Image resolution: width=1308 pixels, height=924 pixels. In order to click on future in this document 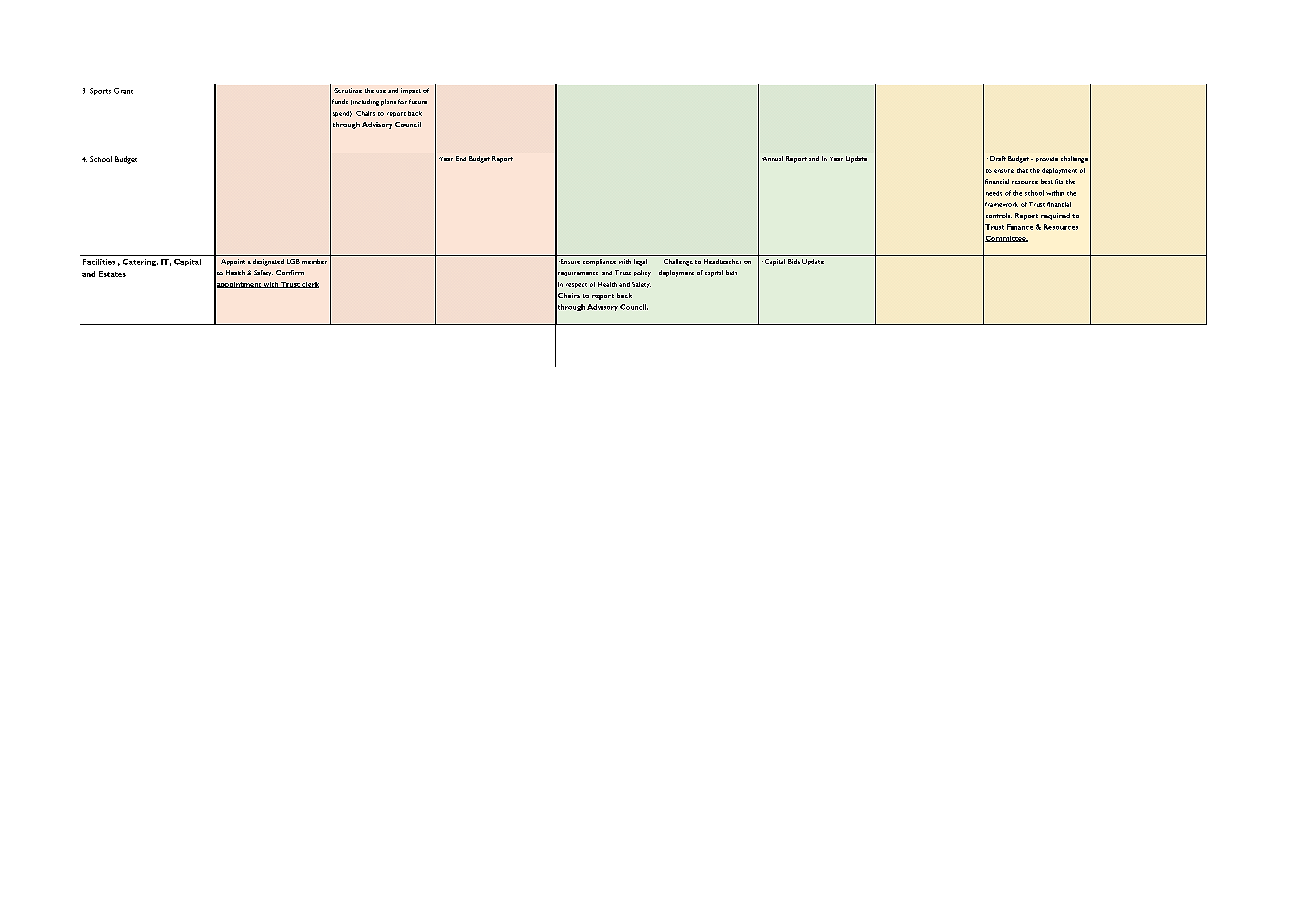, I will do `click(418, 101)`.
